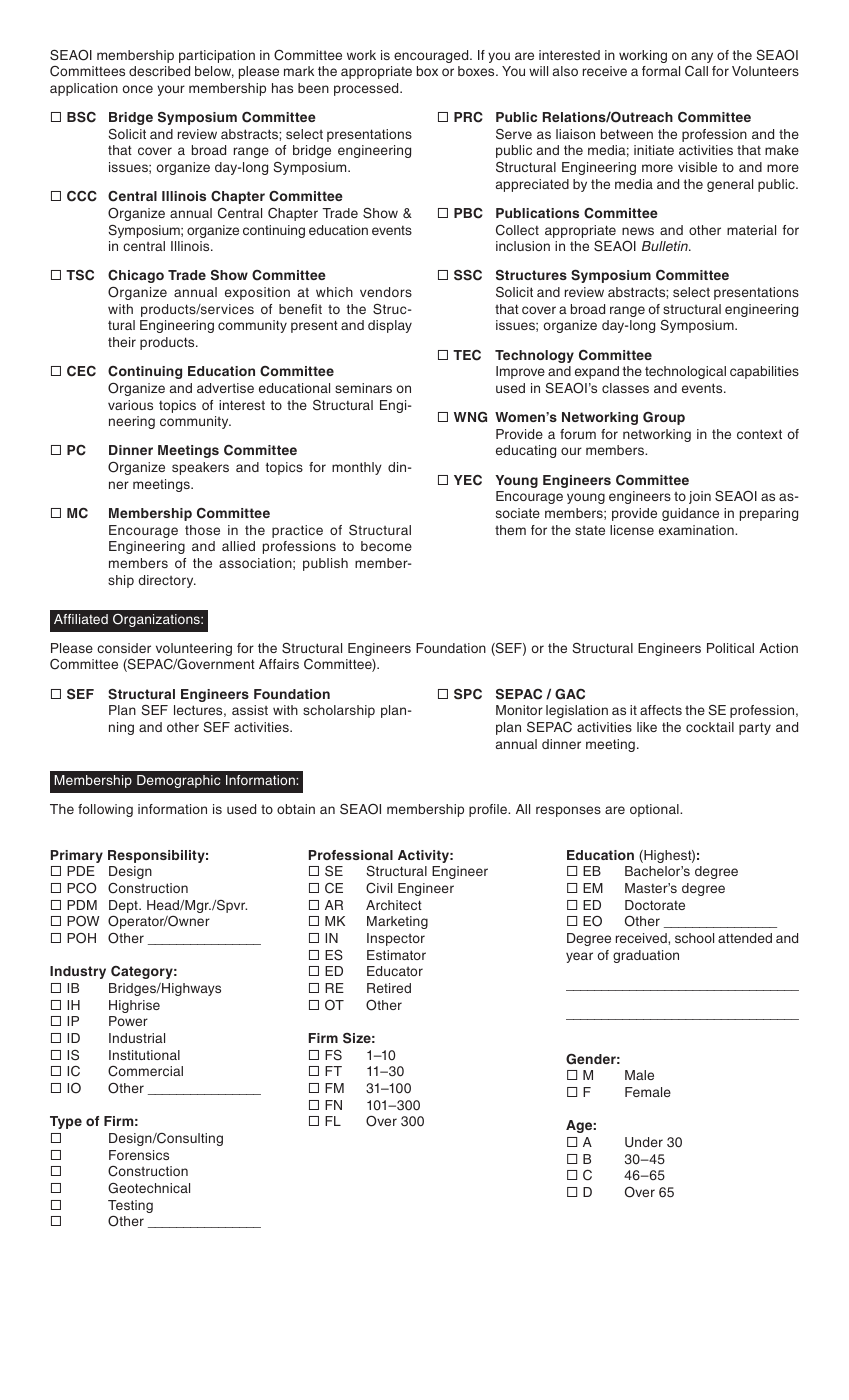 The width and height of the screenshot is (849, 1400). What do you see at coordinates (138, 89) in the screenshot?
I see `once` at bounding box center [138, 89].
